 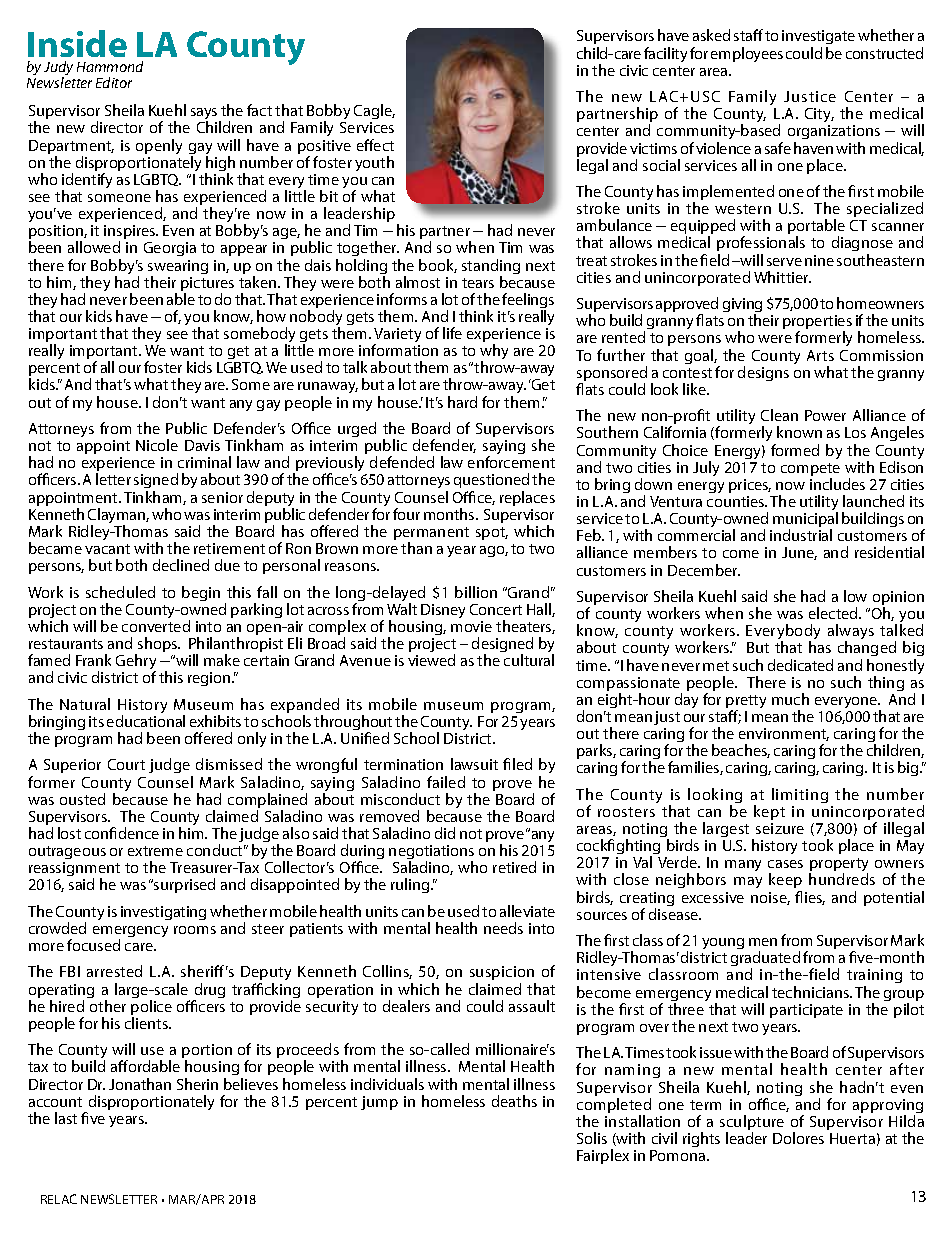 What do you see at coordinates (825, 415) in the page?
I see `Power` at bounding box center [825, 415].
